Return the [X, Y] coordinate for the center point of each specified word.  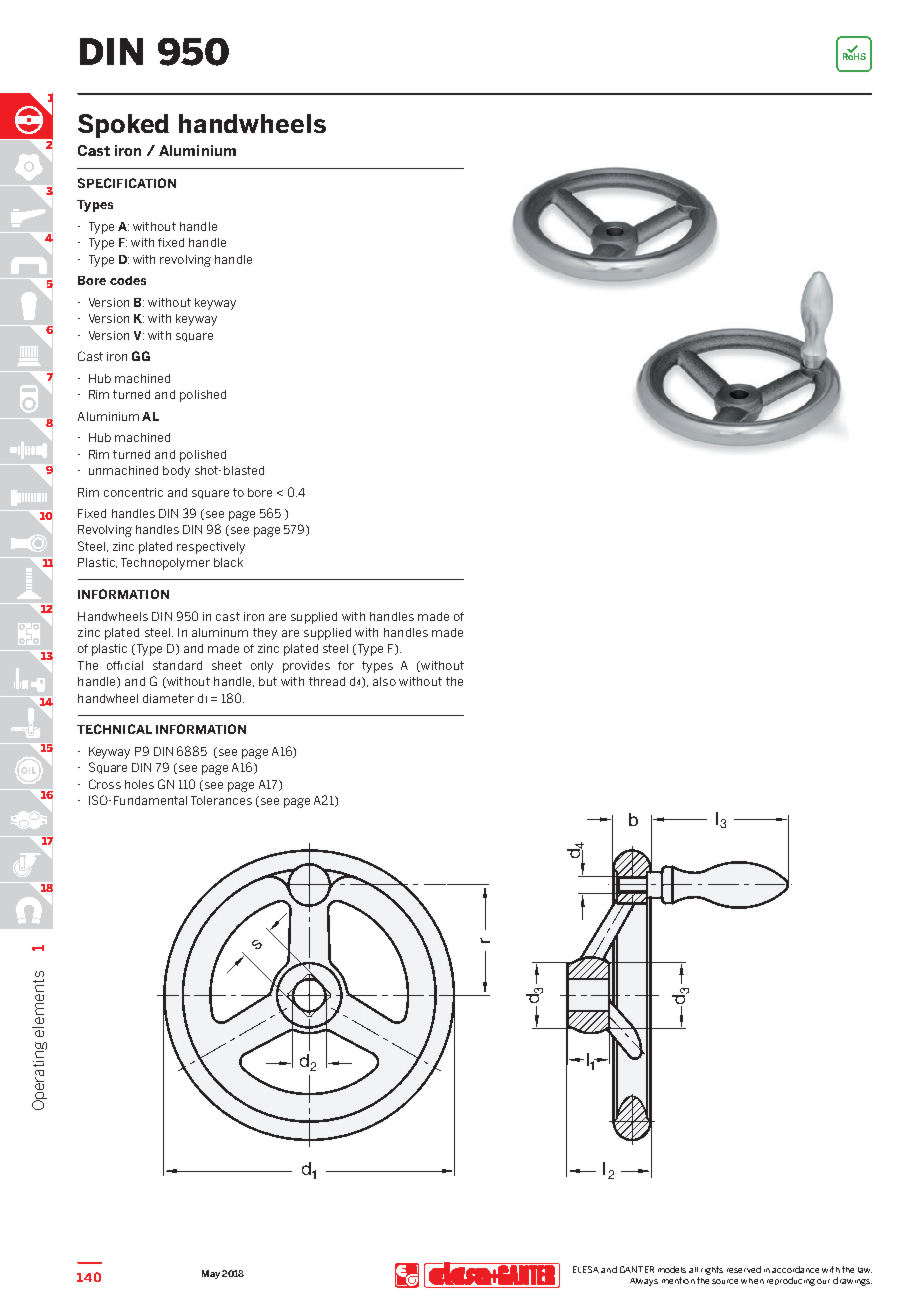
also [384, 681]
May [211, 1274]
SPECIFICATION [127, 183]
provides [306, 667]
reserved [744, 1269]
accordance [795, 1269]
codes [128, 280]
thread [327, 681]
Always [644, 1282]
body [176, 472]
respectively [211, 548]
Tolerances [221, 800]
